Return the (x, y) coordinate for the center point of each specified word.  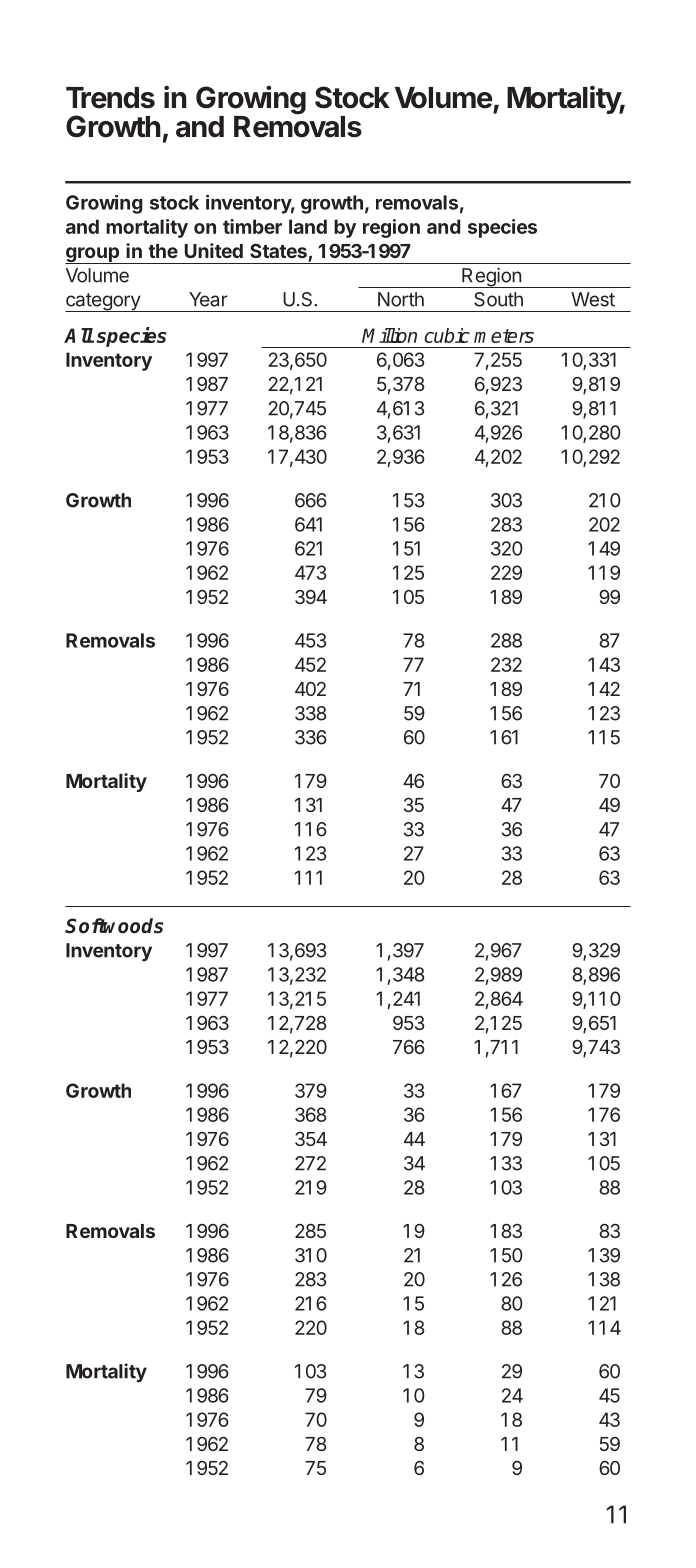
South (498, 299)
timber (252, 226)
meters (504, 336)
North (401, 299)
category (103, 302)
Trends (110, 98)
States (278, 251)
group (93, 255)
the (163, 251)
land (308, 226)
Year (208, 299)
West (593, 299)
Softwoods (114, 926)
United (214, 250)
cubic (447, 335)
